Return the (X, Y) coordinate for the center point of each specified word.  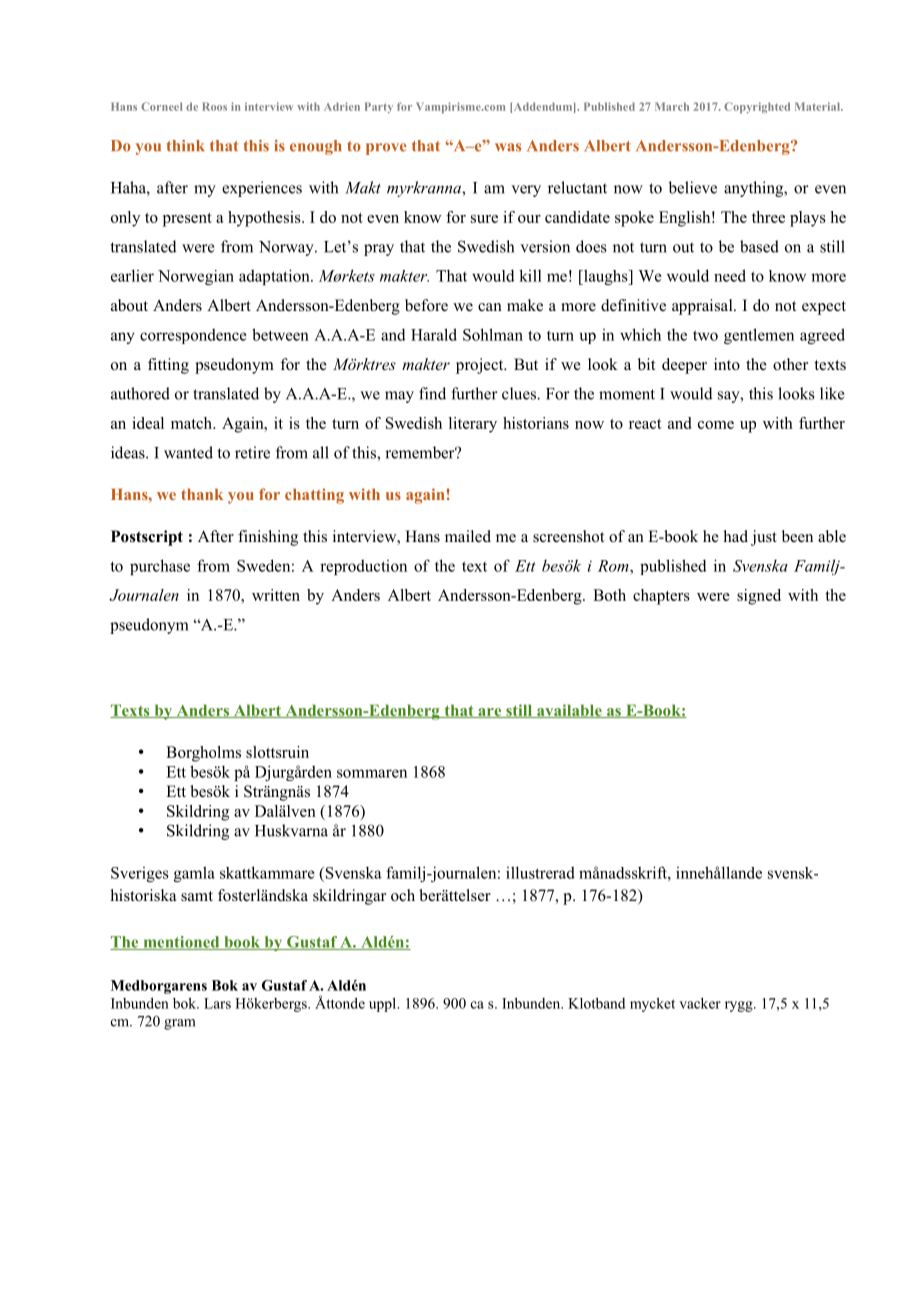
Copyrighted (757, 108)
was (508, 147)
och (403, 895)
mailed (468, 536)
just (764, 538)
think (186, 146)
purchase (160, 567)
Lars (217, 1003)
